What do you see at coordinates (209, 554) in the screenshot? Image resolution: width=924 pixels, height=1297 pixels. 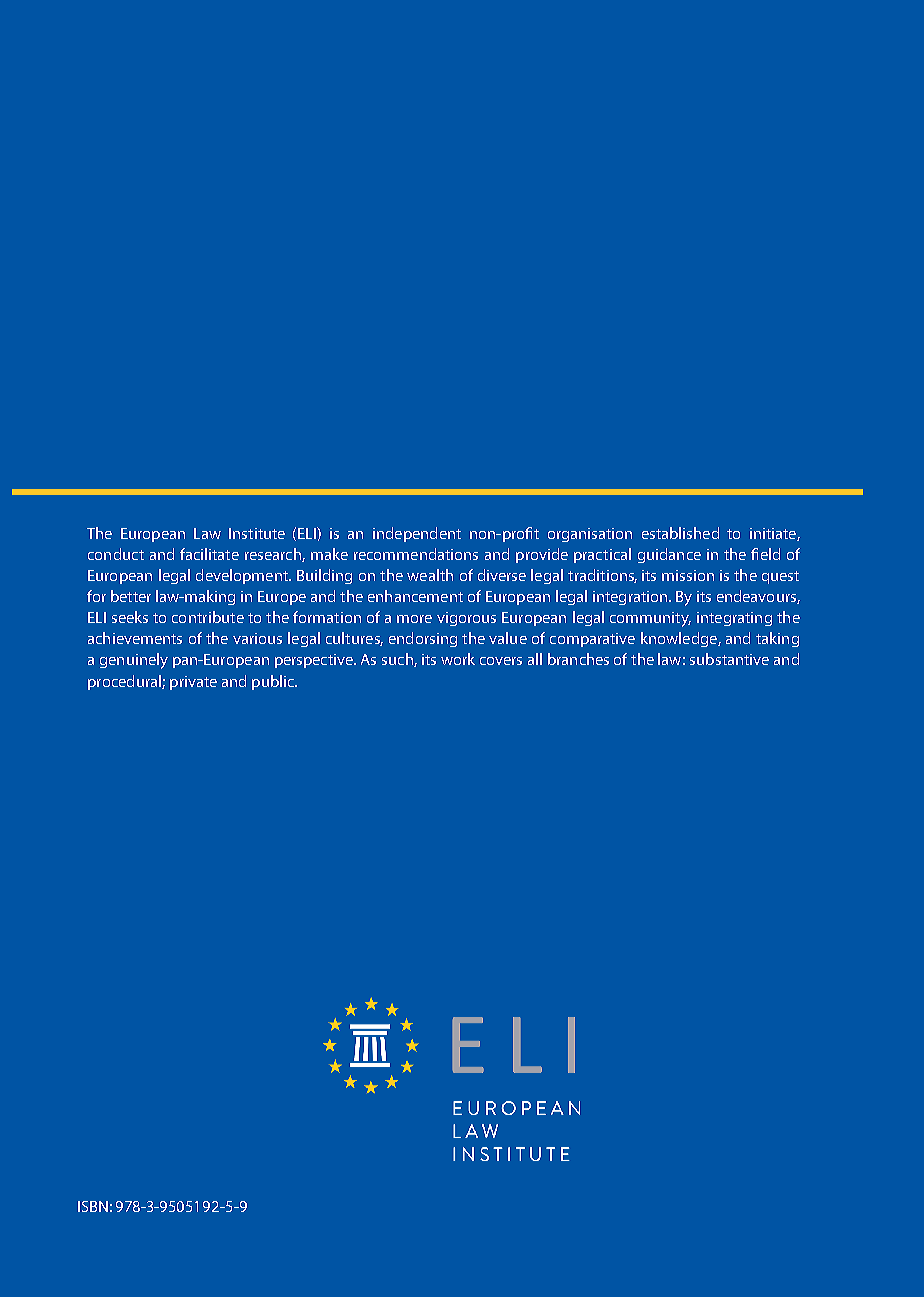 I see `facilitate` at bounding box center [209, 554].
